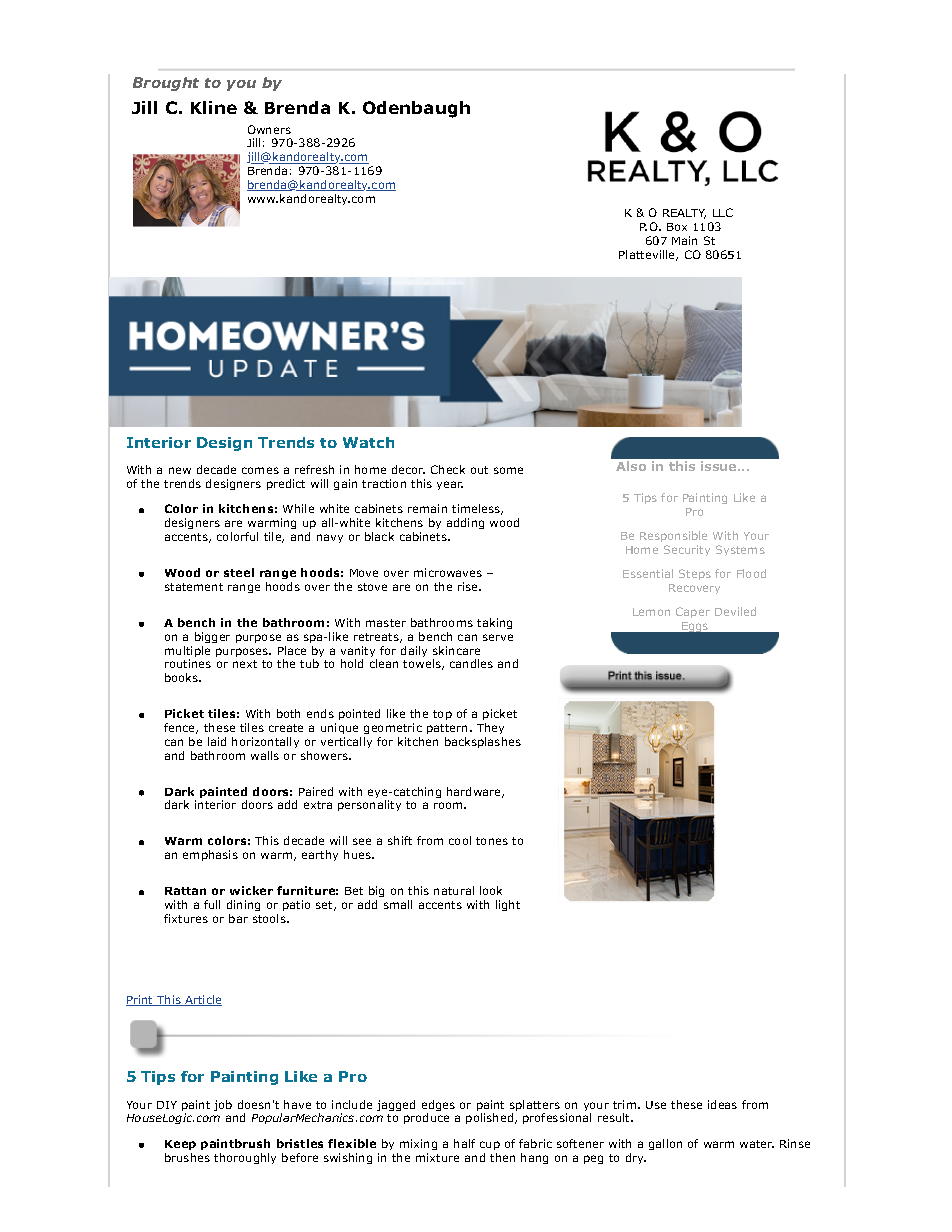 Image resolution: width=952 pixels, height=1232 pixels. I want to click on new, so click(180, 470).
